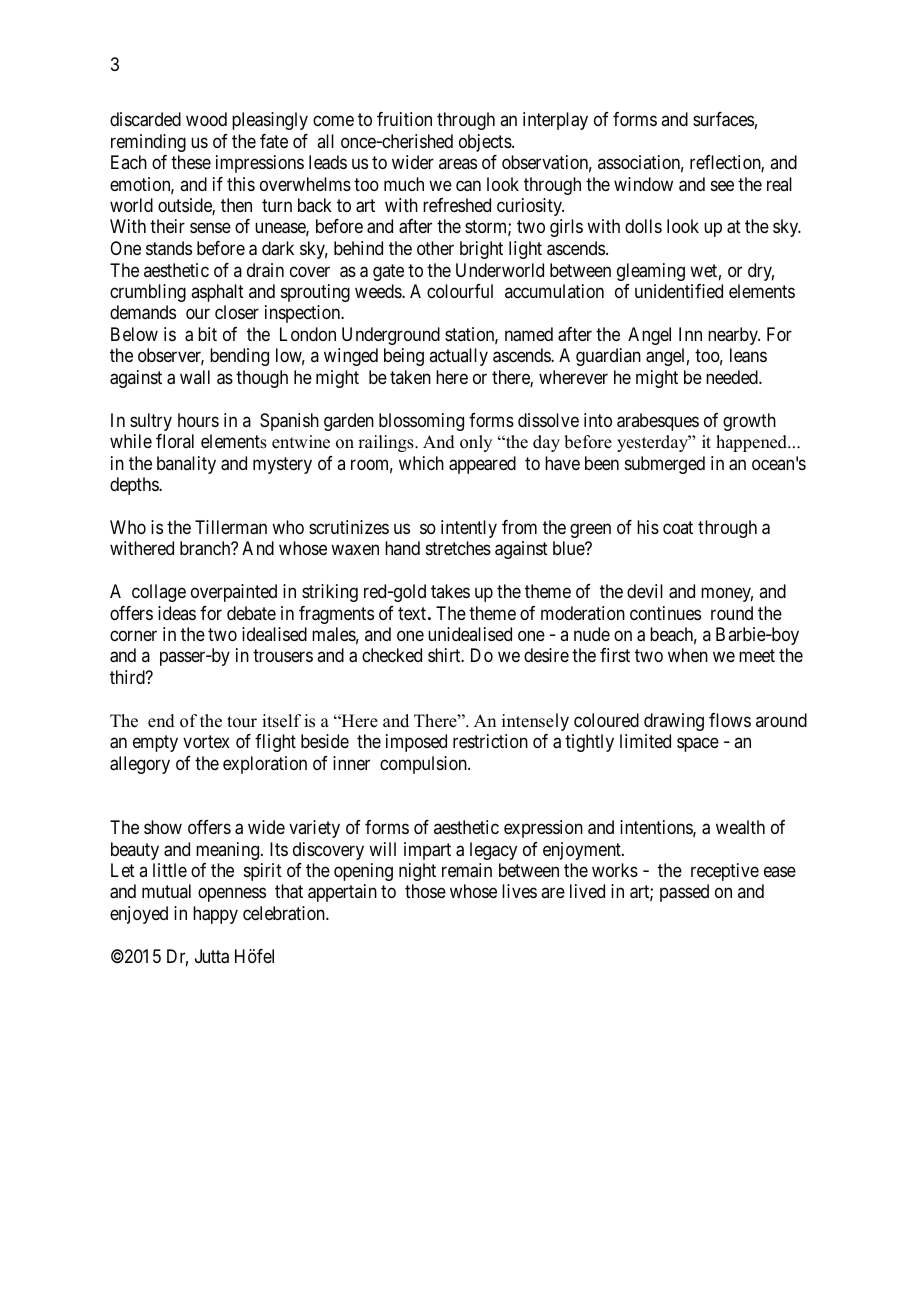 The height and width of the document is (1308, 924). Describe the element at coordinates (458, 548) in the document. I see `stretches` at that location.
